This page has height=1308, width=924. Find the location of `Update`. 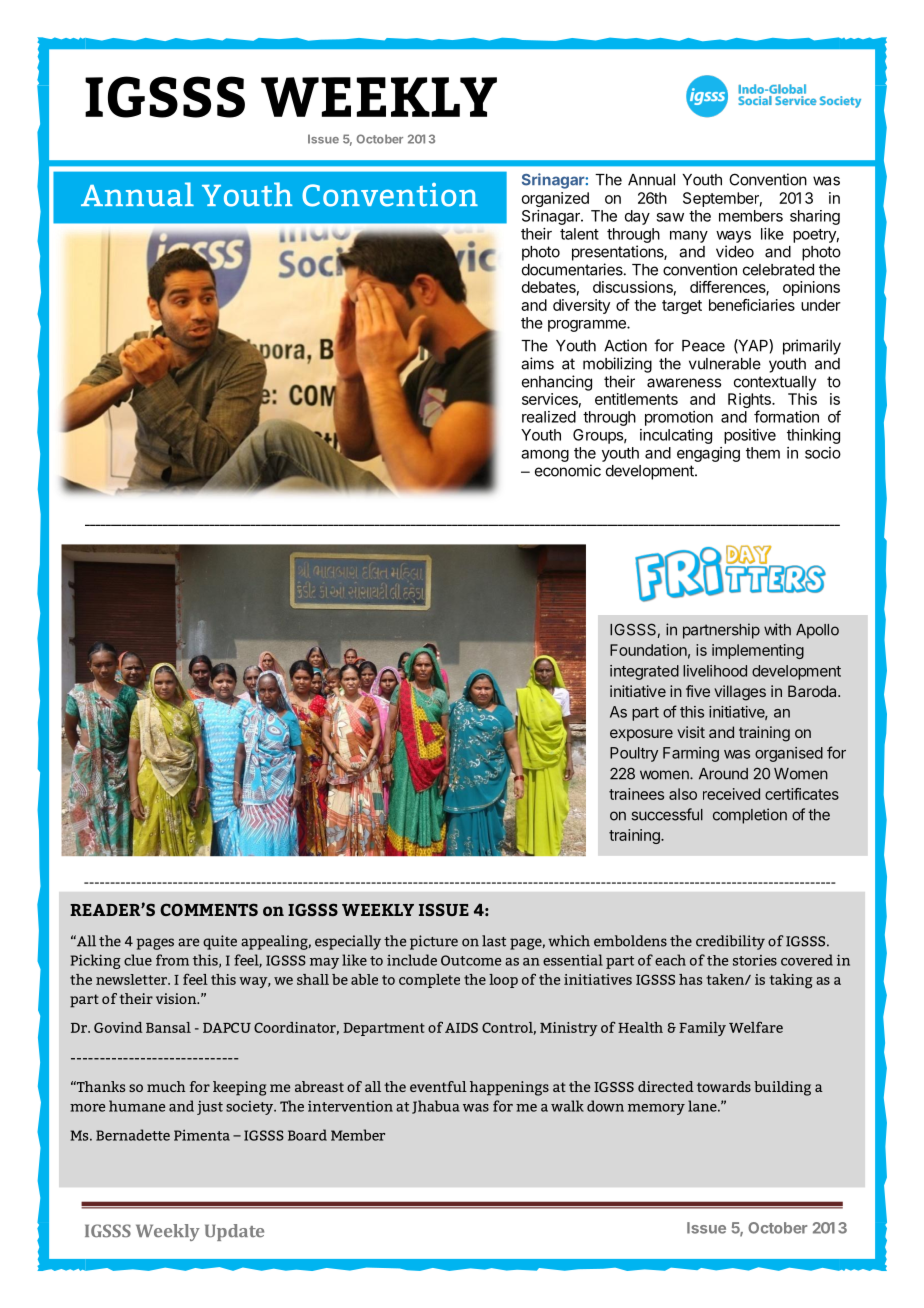

Update is located at coordinates (234, 1232).
